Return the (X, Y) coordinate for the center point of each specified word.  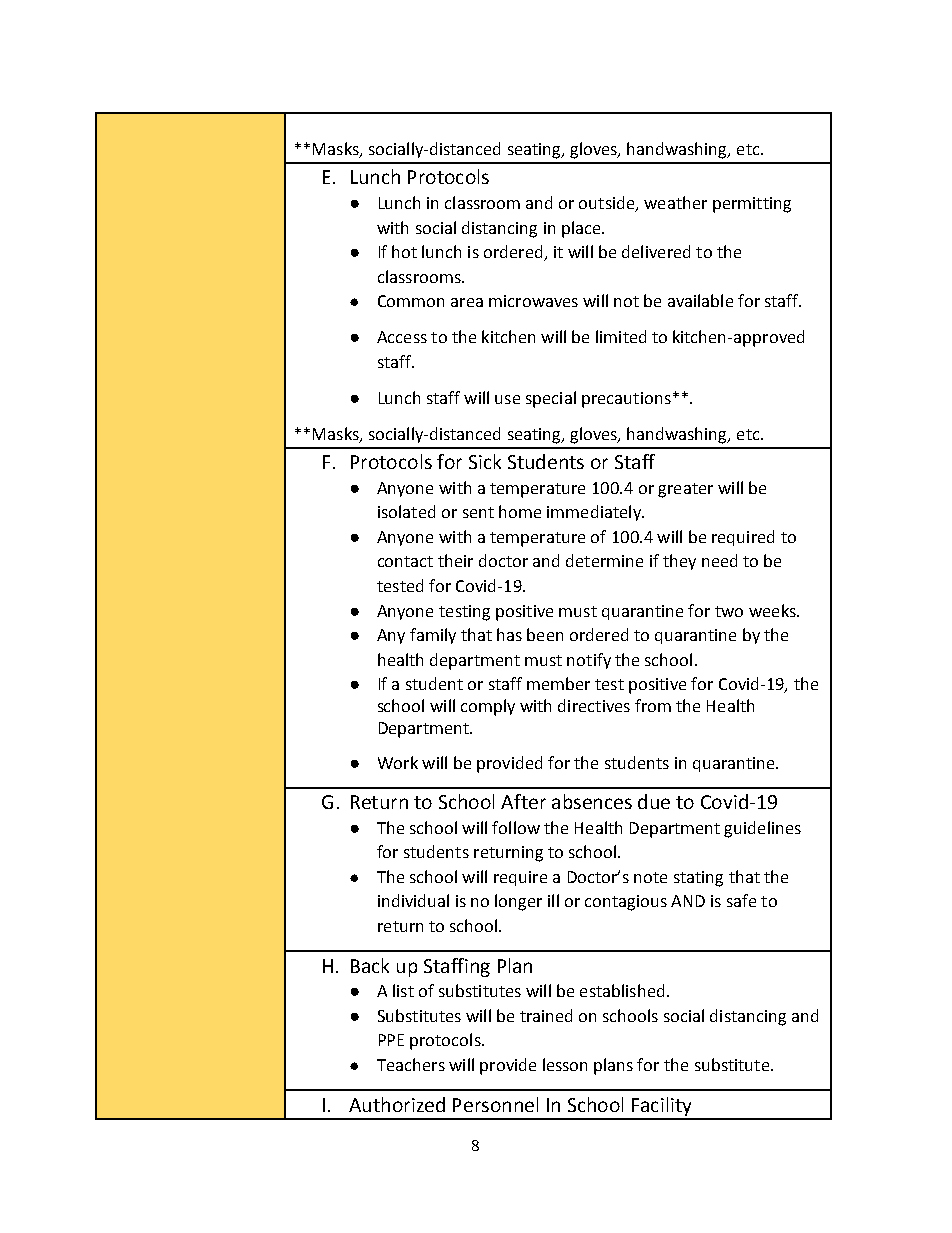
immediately (595, 513)
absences (592, 801)
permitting (752, 205)
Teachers (411, 1064)
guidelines (762, 829)
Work (398, 762)
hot (404, 251)
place (582, 229)
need (719, 560)
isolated (406, 511)
